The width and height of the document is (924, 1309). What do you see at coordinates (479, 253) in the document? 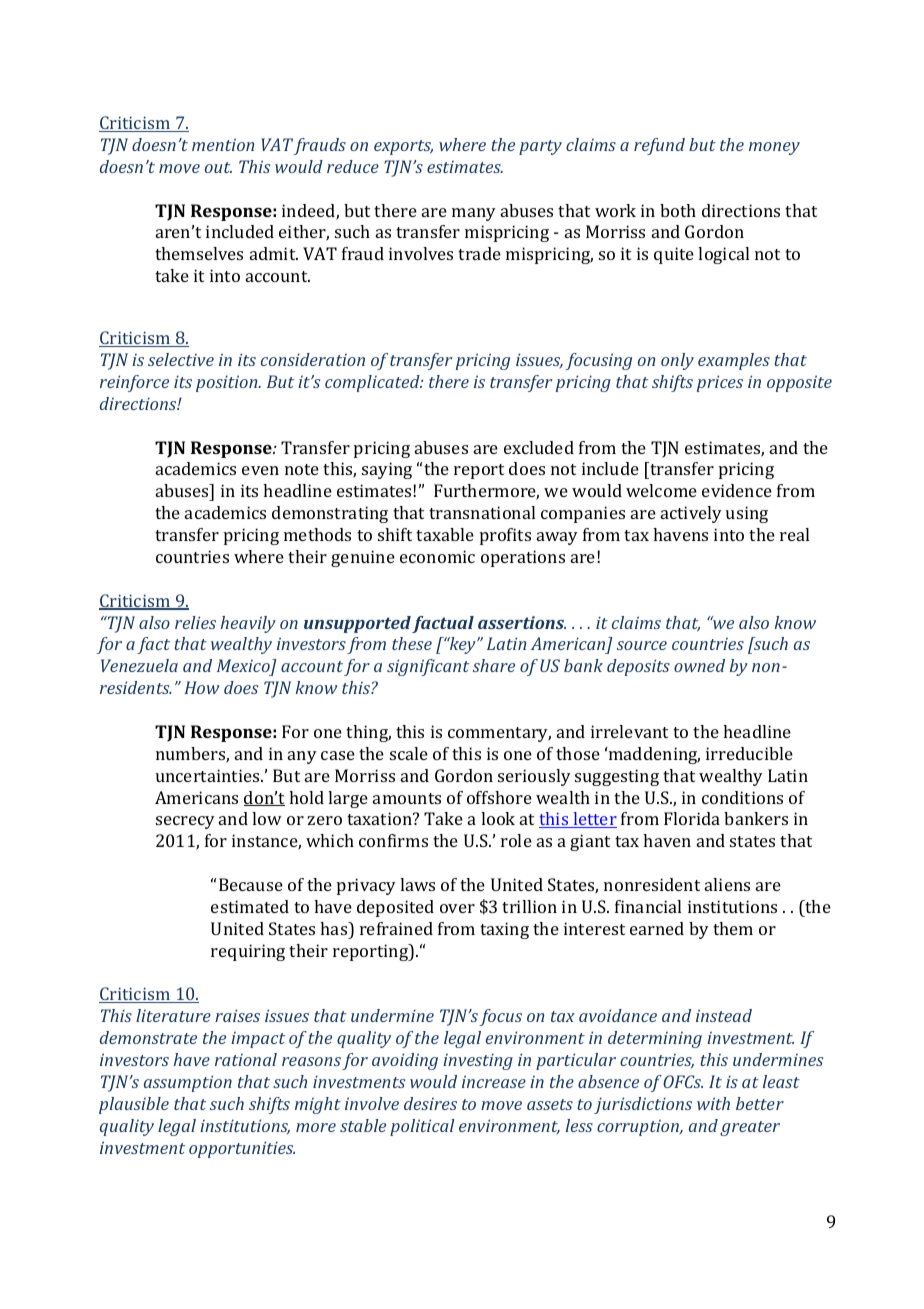
I see `trade` at bounding box center [479, 253].
